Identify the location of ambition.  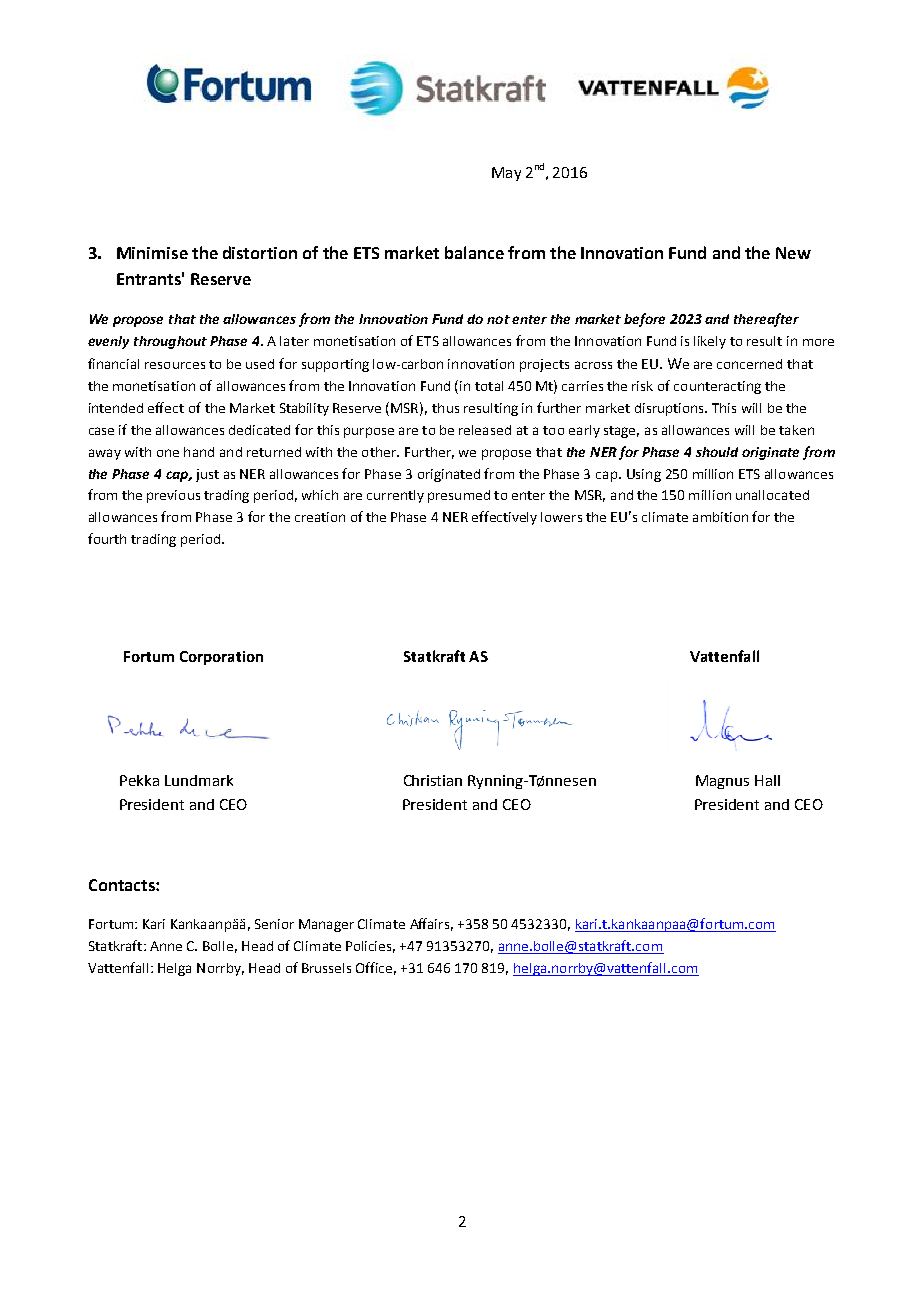
(720, 517).
